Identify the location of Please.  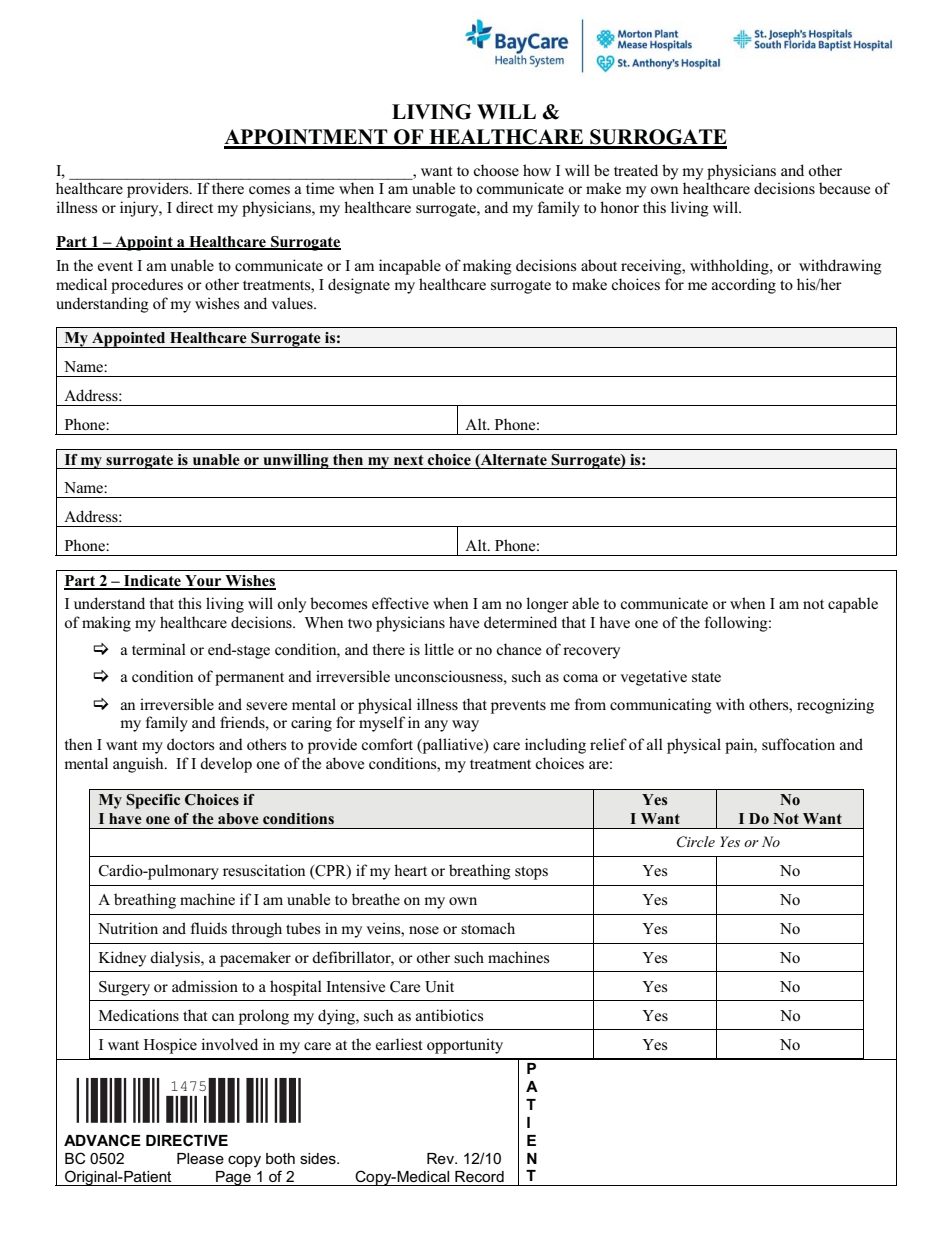
(200, 1158).
